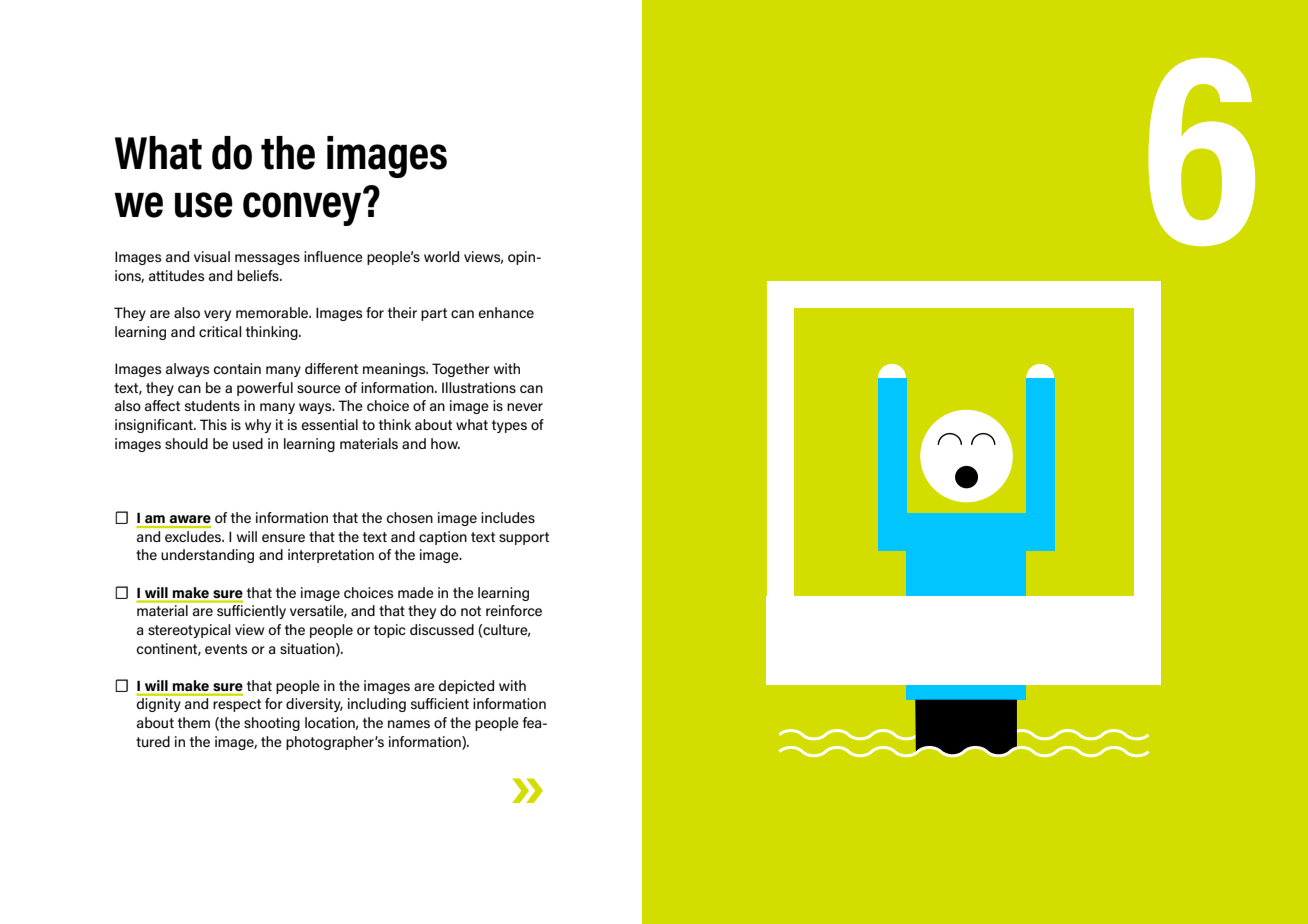 This screenshot has width=1308, height=924. Describe the element at coordinates (194, 722) in the screenshot. I see `them` at that location.
